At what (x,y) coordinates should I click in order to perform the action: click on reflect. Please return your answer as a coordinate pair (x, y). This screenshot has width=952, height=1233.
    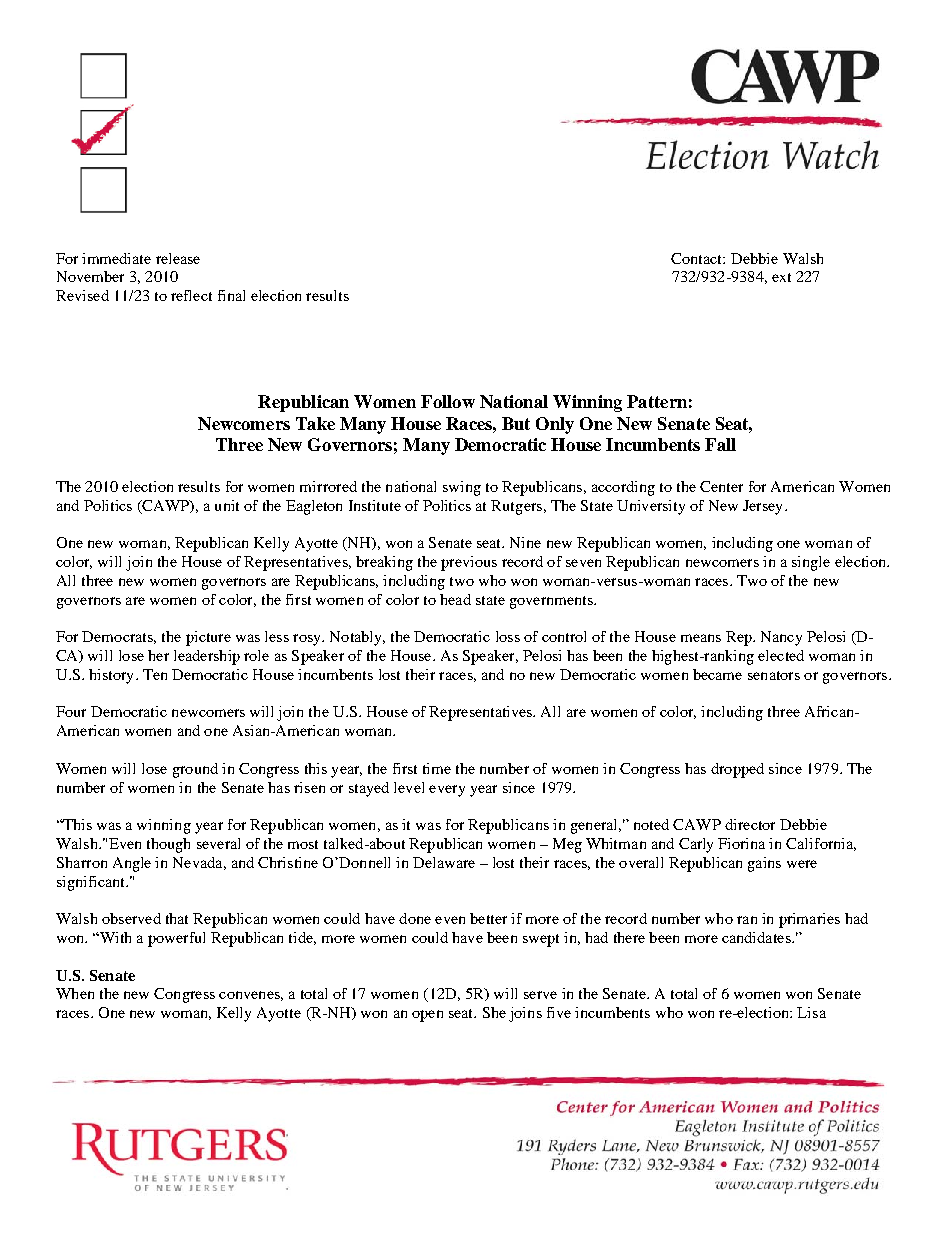
    Looking at the image, I should click on (191, 295).
